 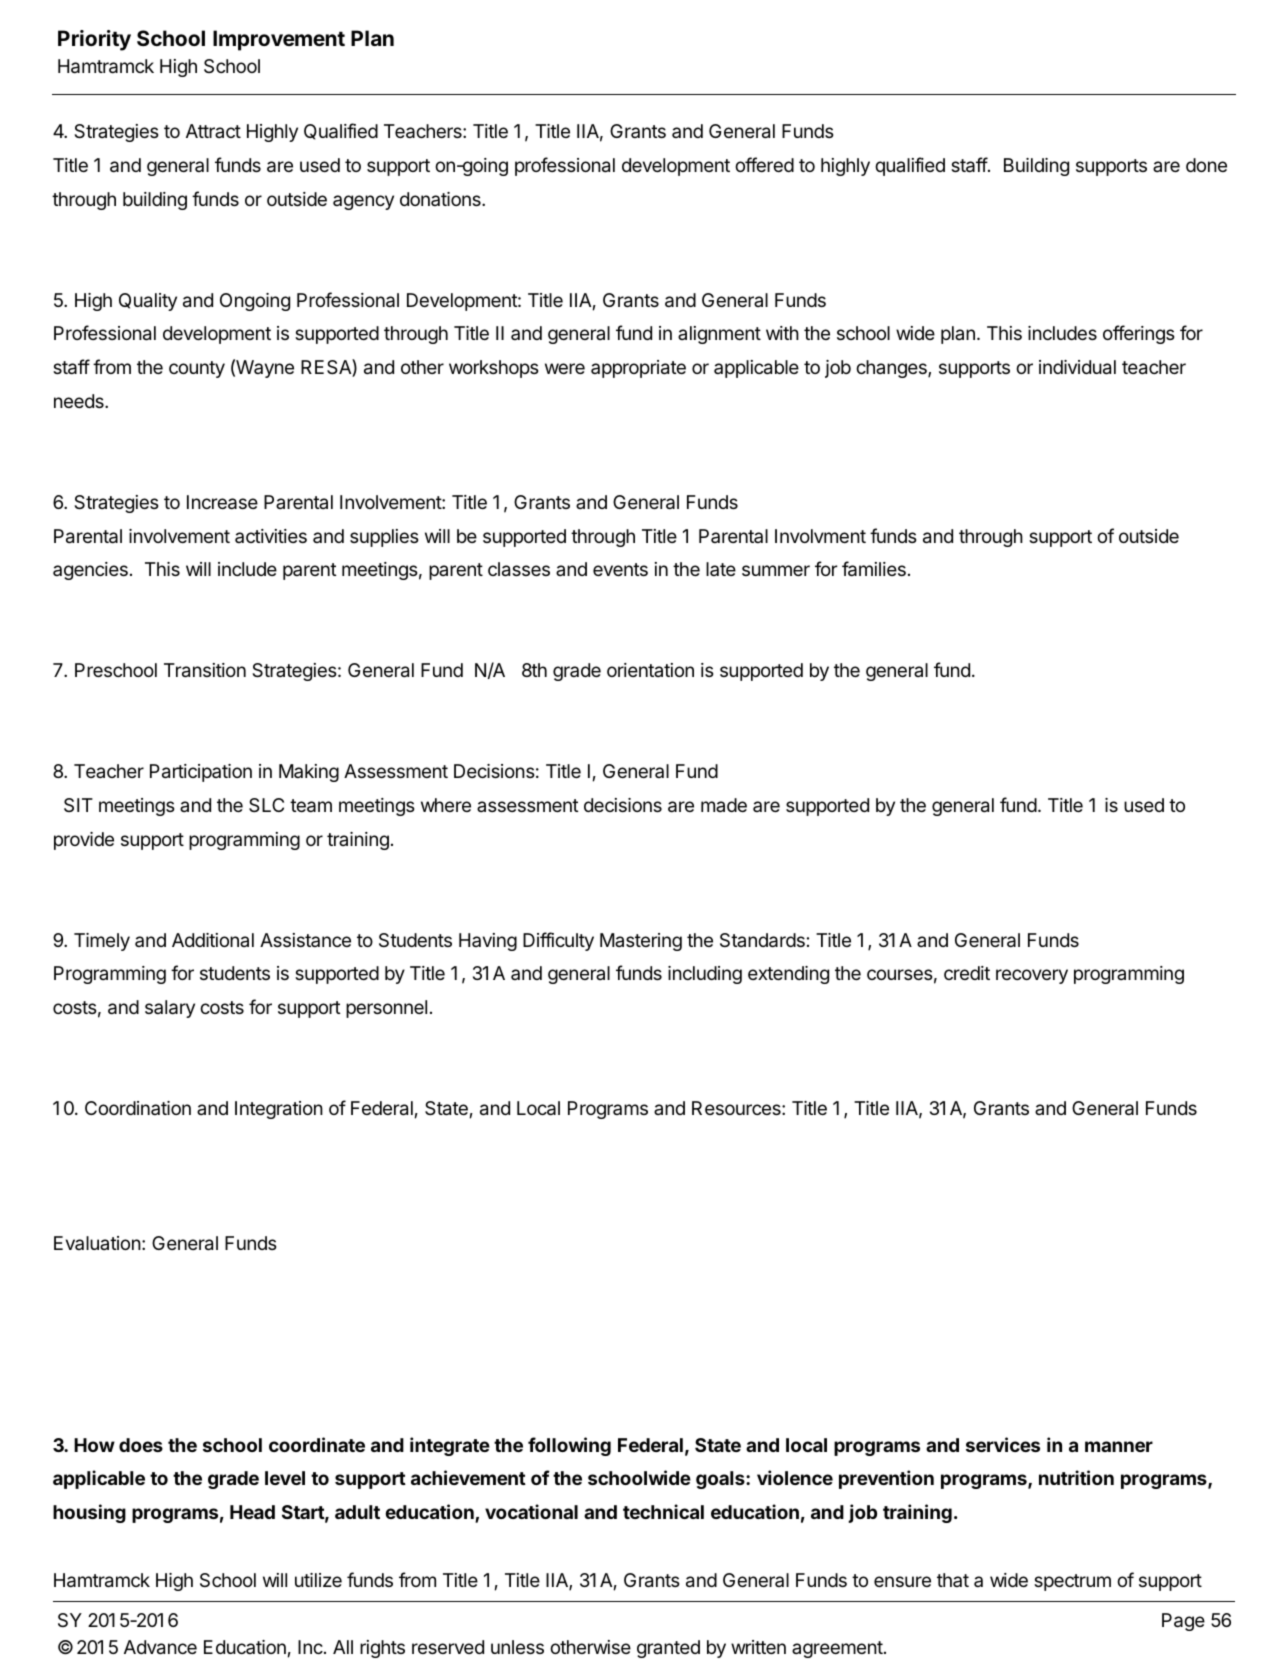 What do you see at coordinates (1072, 1582) in the screenshot?
I see `spectrum` at bounding box center [1072, 1582].
